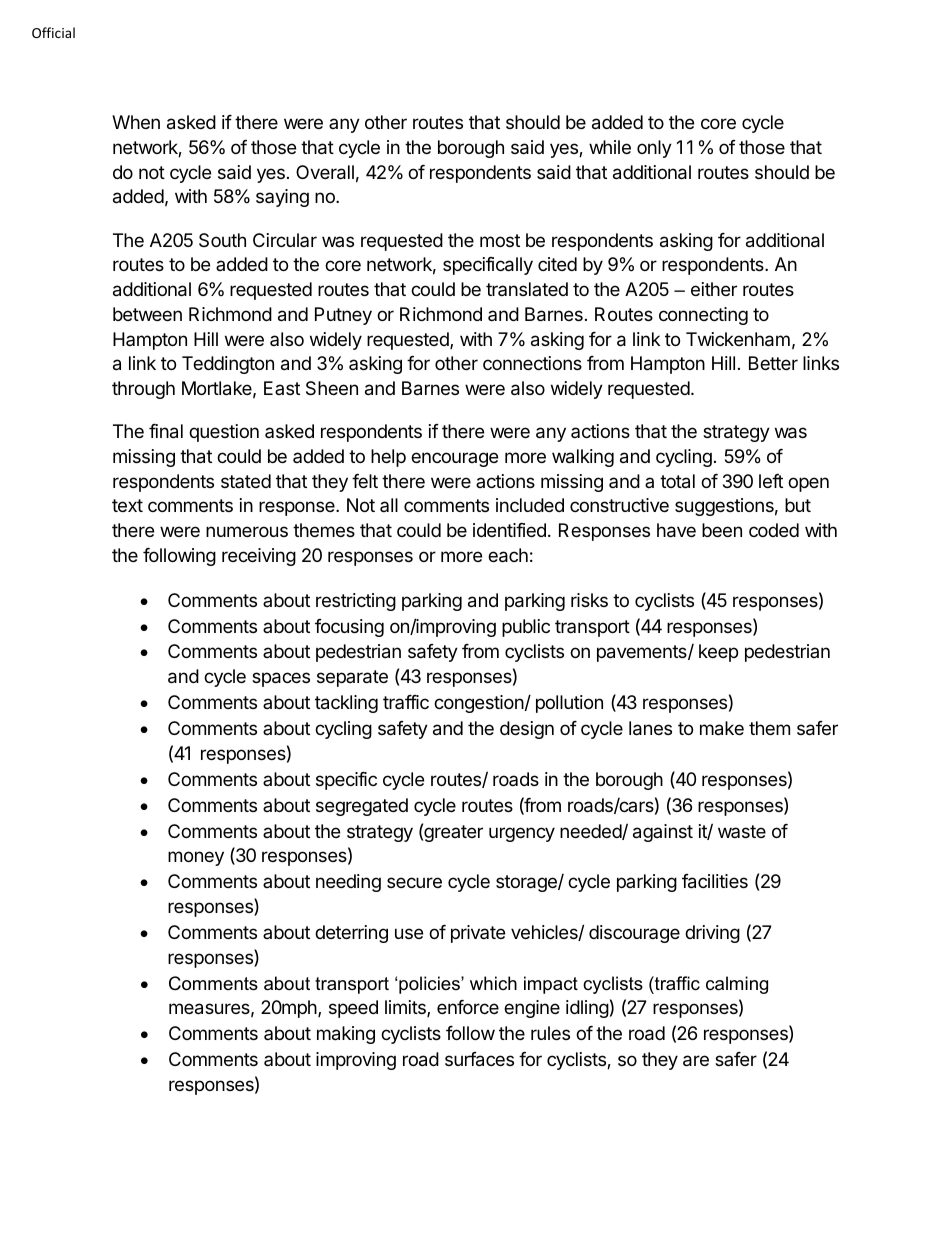  Describe the element at coordinates (143, 390) in the screenshot. I see `through` at that location.
